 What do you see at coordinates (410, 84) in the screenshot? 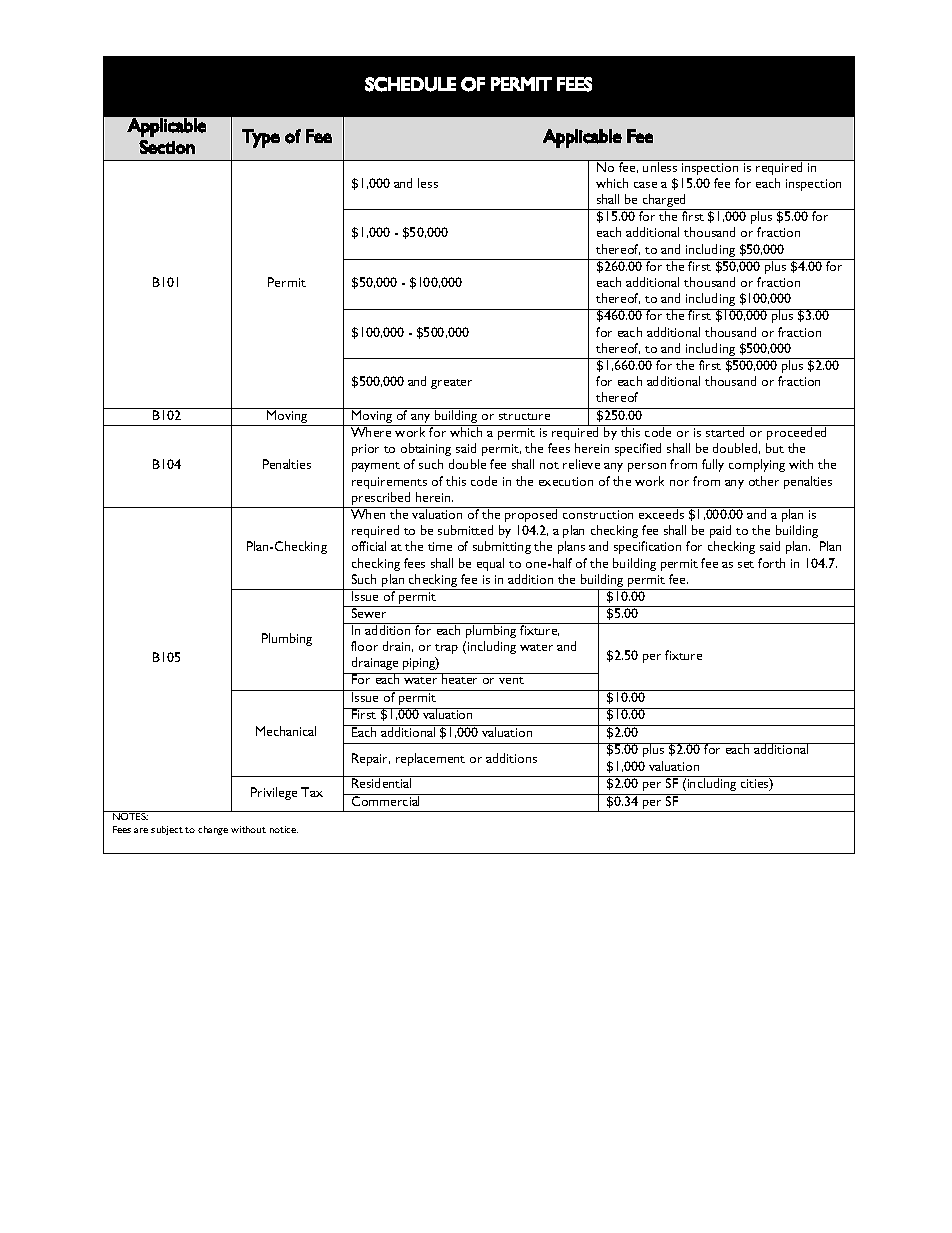
I see `SCHEDULE` at bounding box center [410, 84].
